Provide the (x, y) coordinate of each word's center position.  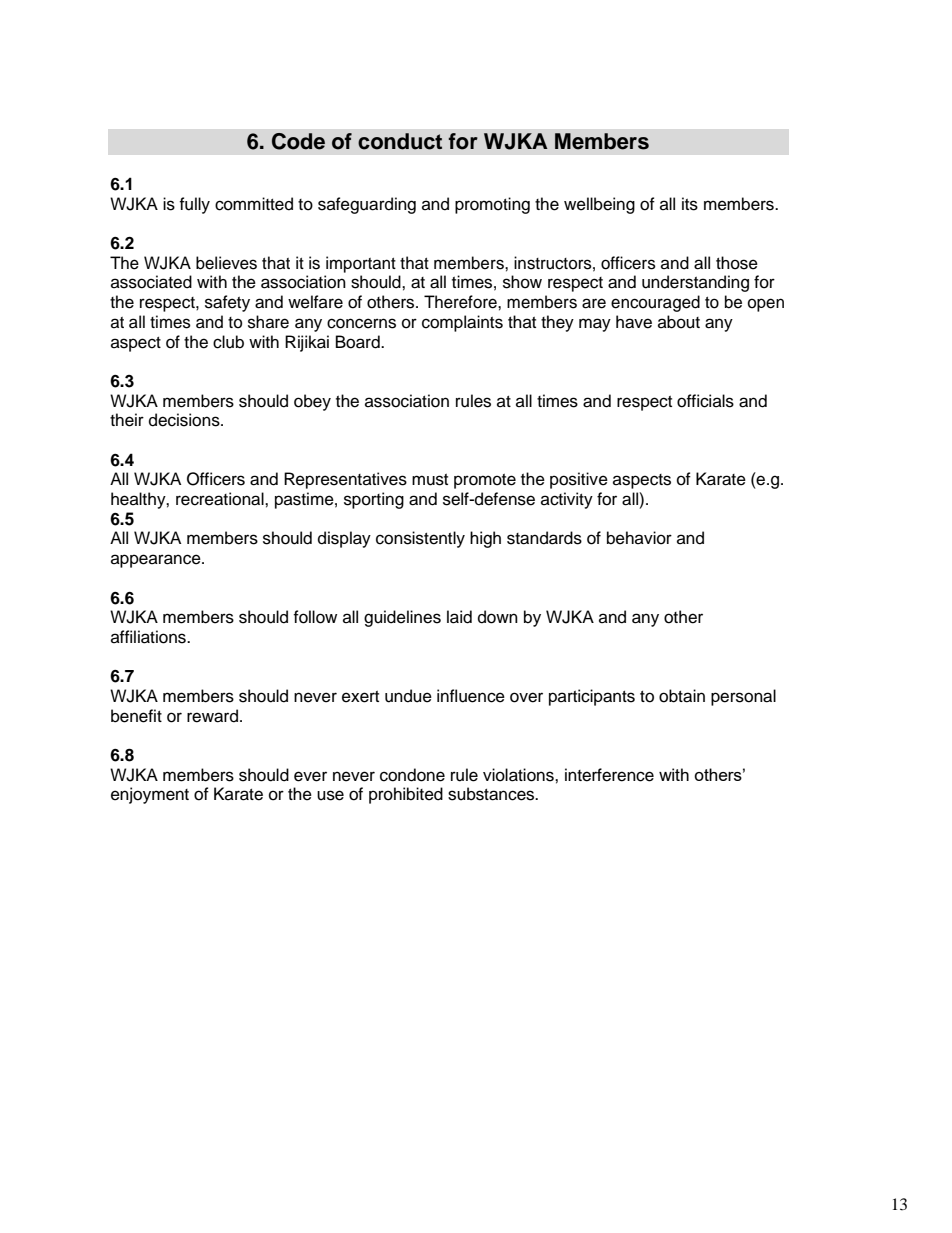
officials (705, 401)
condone (412, 775)
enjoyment (150, 795)
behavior (639, 538)
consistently (420, 539)
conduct (400, 141)
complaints (462, 323)
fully (194, 205)
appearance (157, 561)
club (228, 342)
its (690, 204)
